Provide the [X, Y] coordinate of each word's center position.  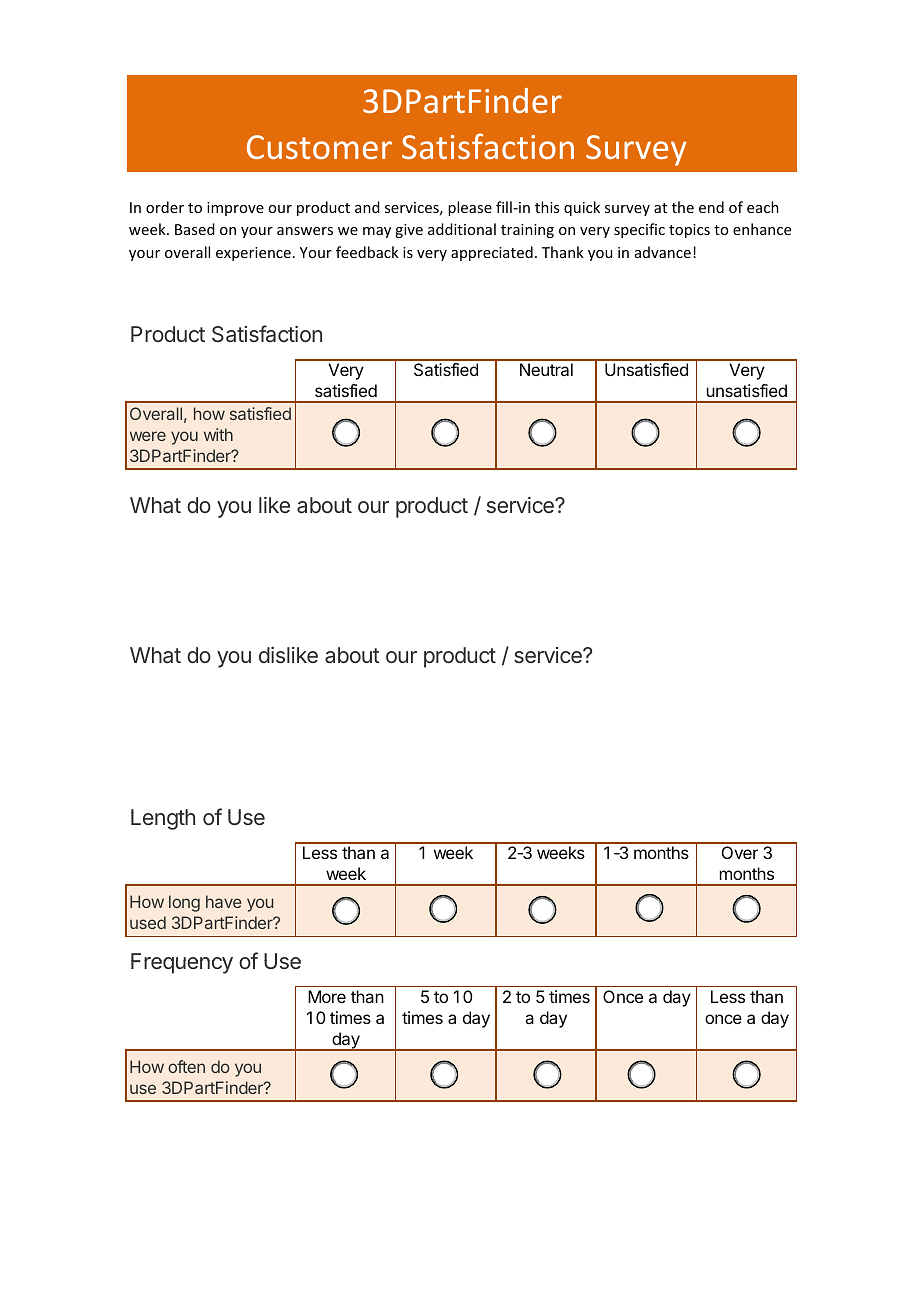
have [224, 901]
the [683, 207]
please [470, 208]
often [186, 1066]
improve [235, 209]
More [327, 996]
